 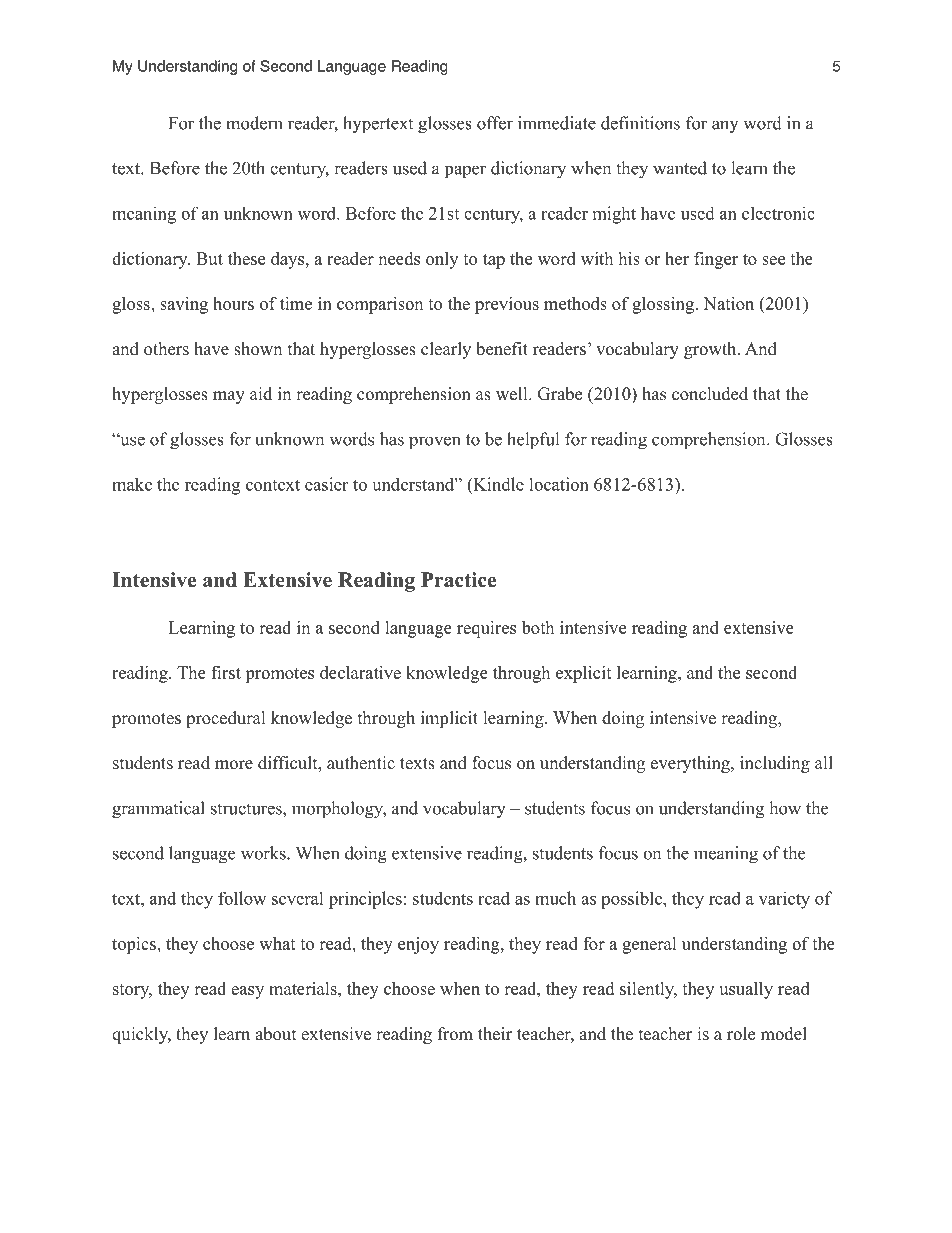 What do you see at coordinates (455, 1034) in the screenshot?
I see `from` at bounding box center [455, 1034].
